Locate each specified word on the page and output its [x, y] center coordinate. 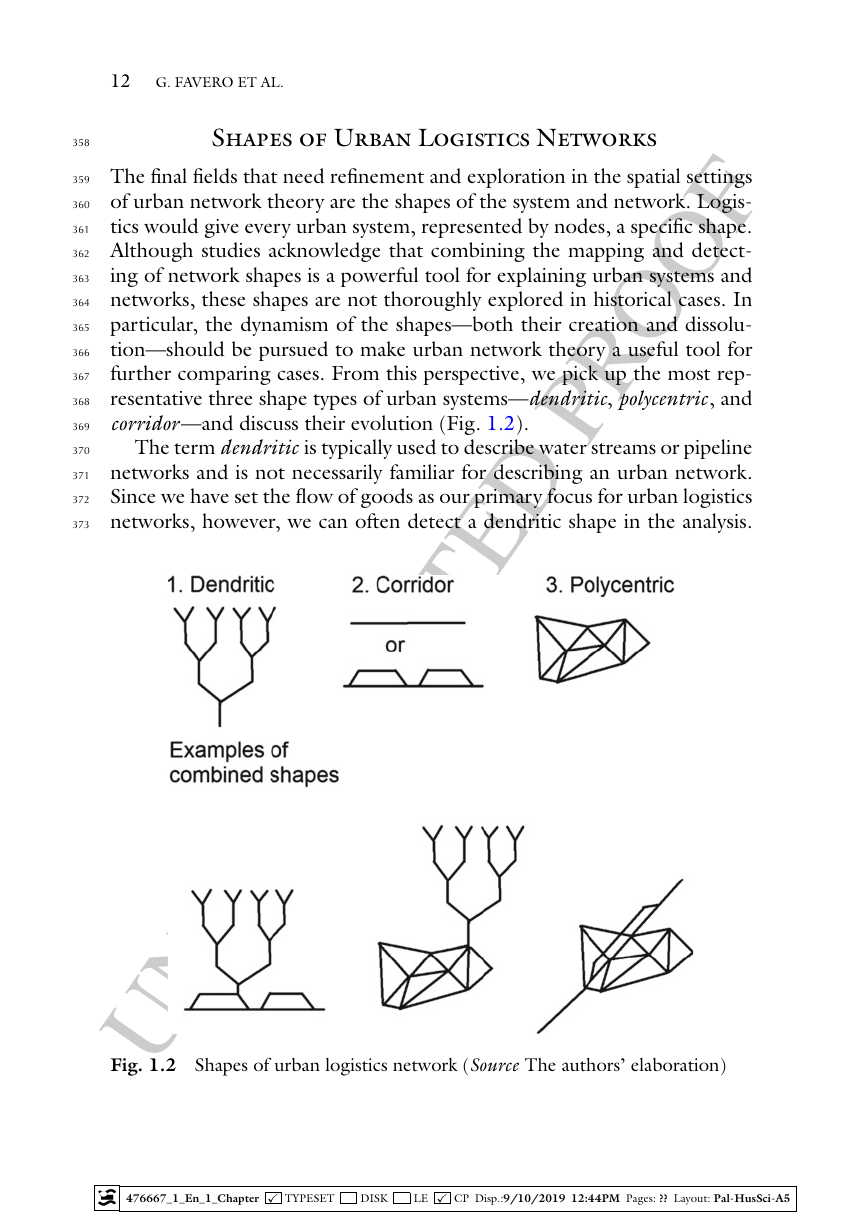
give [222, 228]
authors [592, 1064]
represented [472, 228]
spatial [653, 178]
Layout [692, 1199]
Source [495, 1065]
